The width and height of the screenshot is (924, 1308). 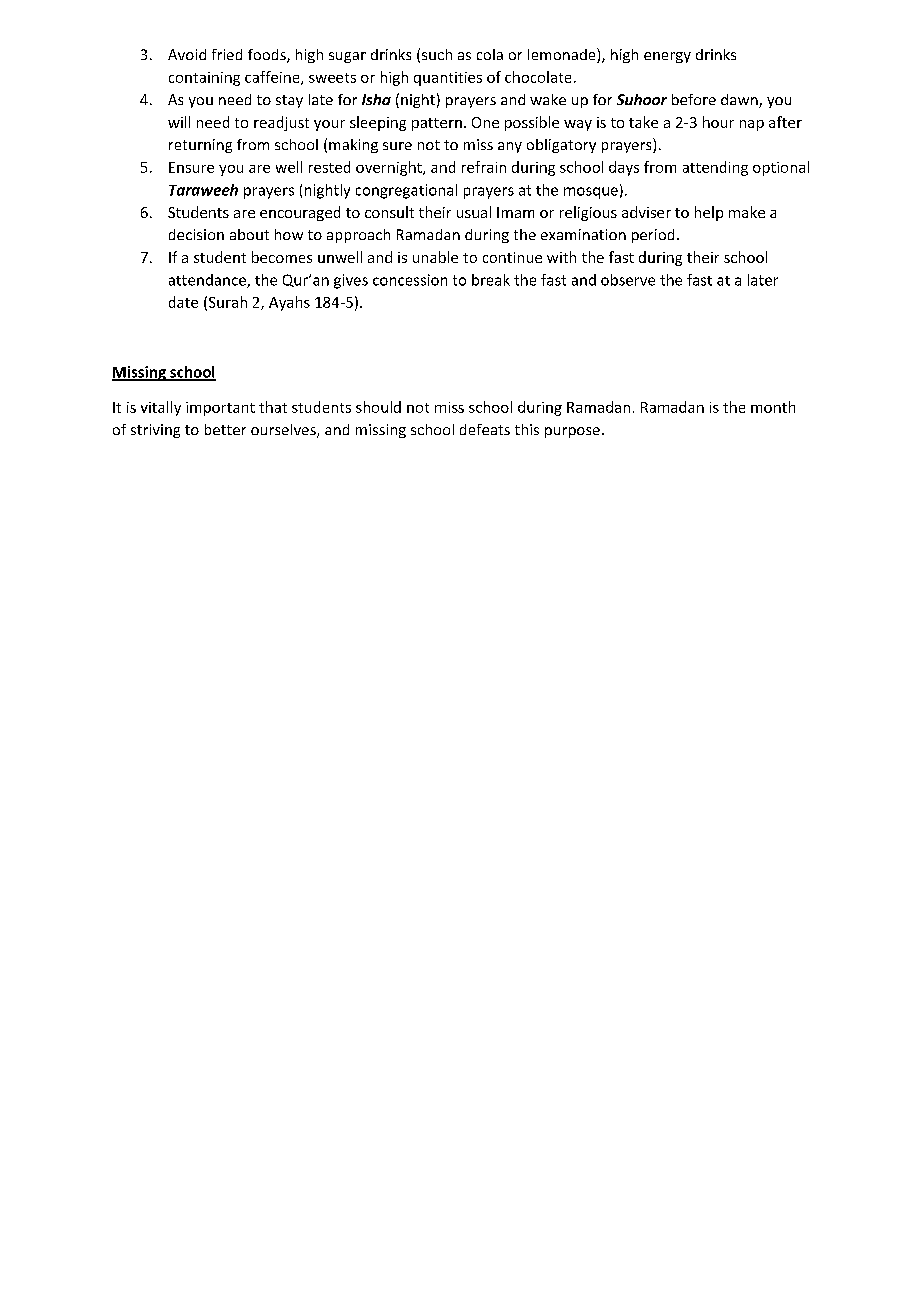 I want to click on Ayahs, so click(x=289, y=303).
